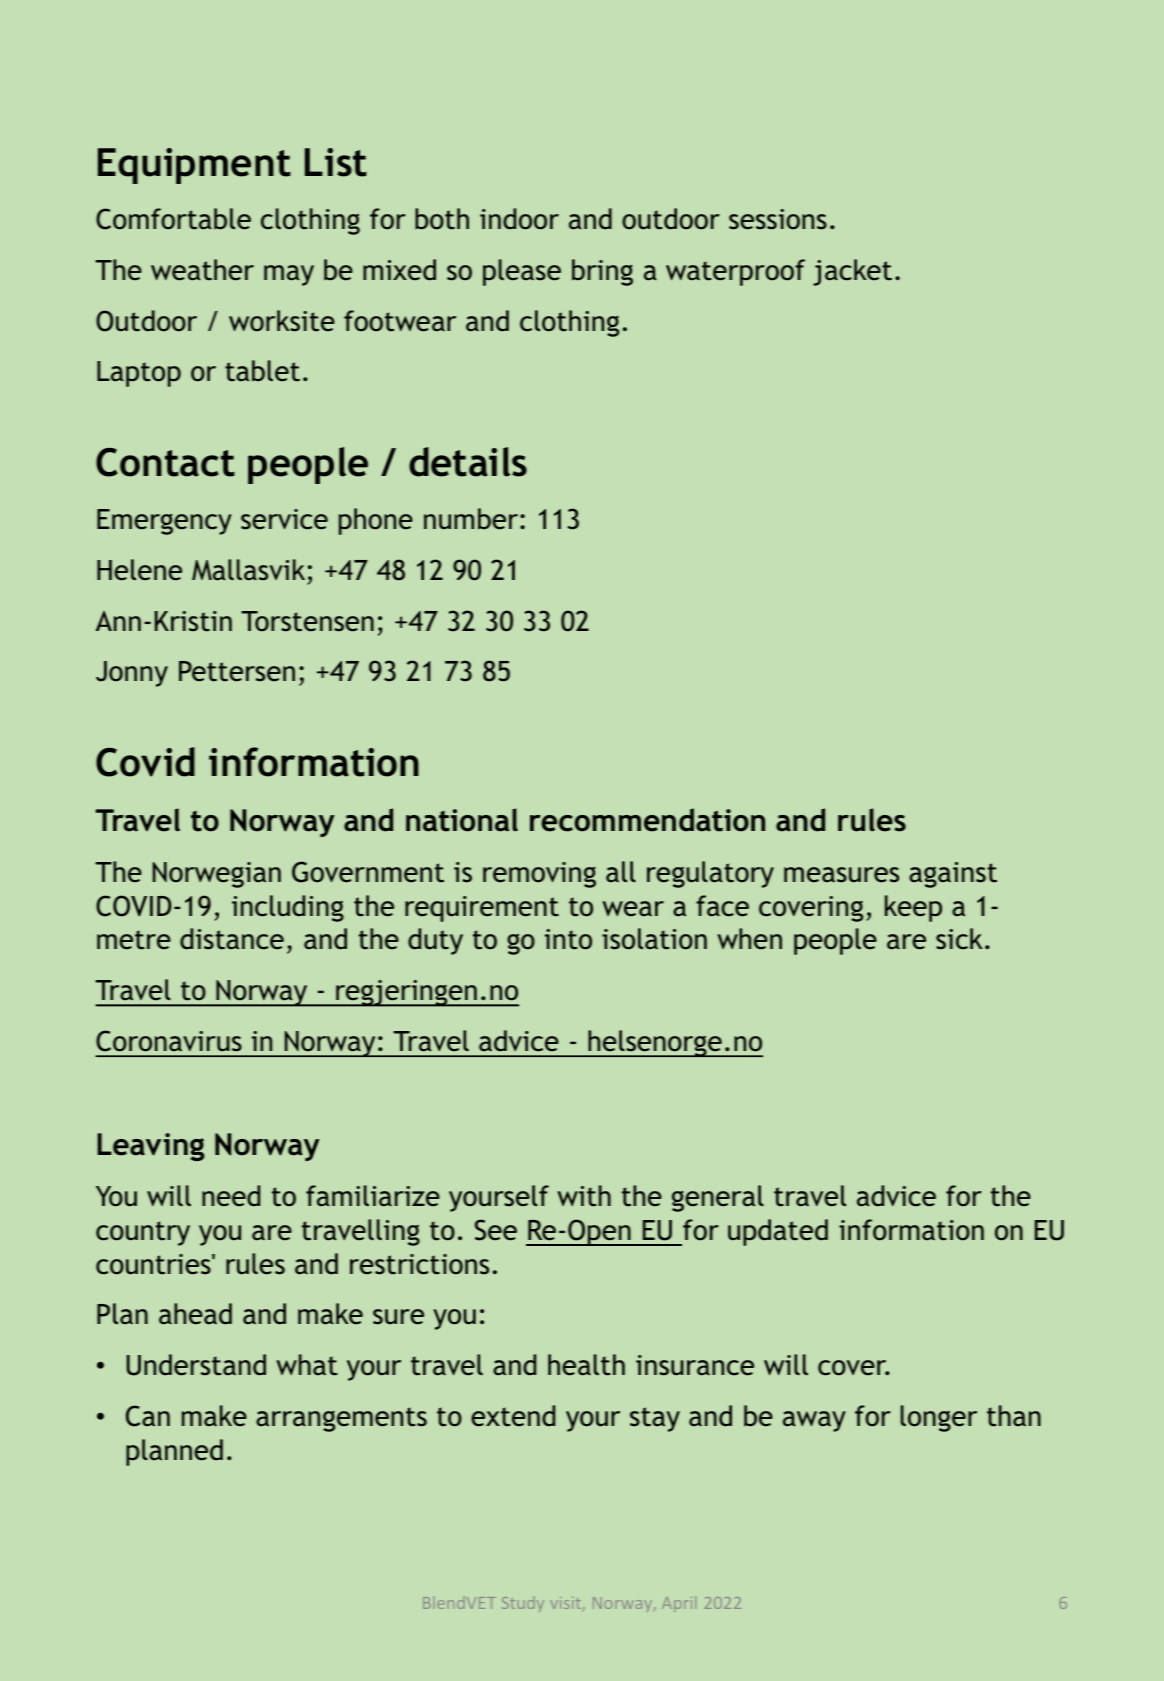 This screenshot has height=1681, width=1164. I want to click on updated, so click(778, 1232).
